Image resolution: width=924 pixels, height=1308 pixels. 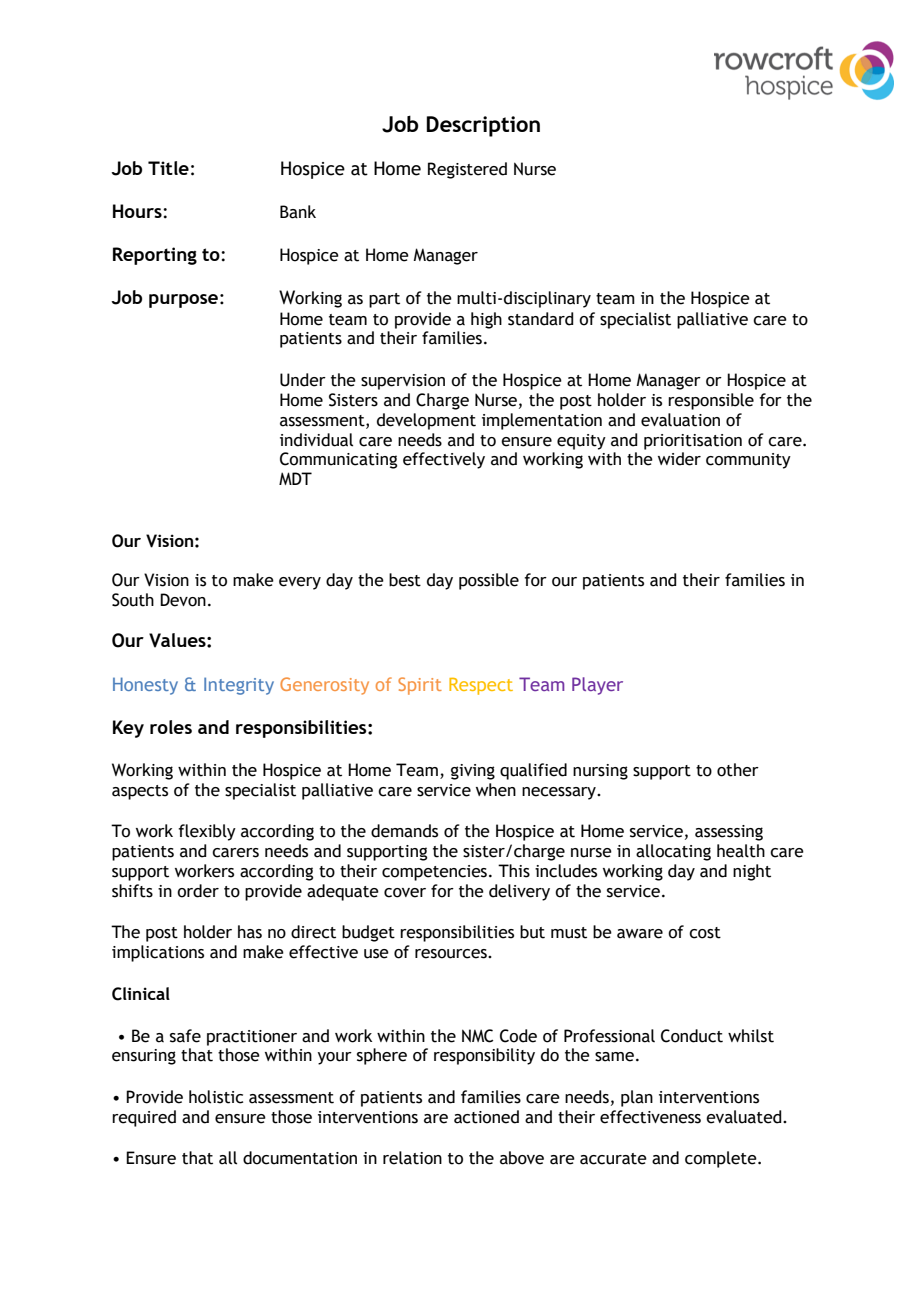 I want to click on Registered, so click(x=467, y=170).
